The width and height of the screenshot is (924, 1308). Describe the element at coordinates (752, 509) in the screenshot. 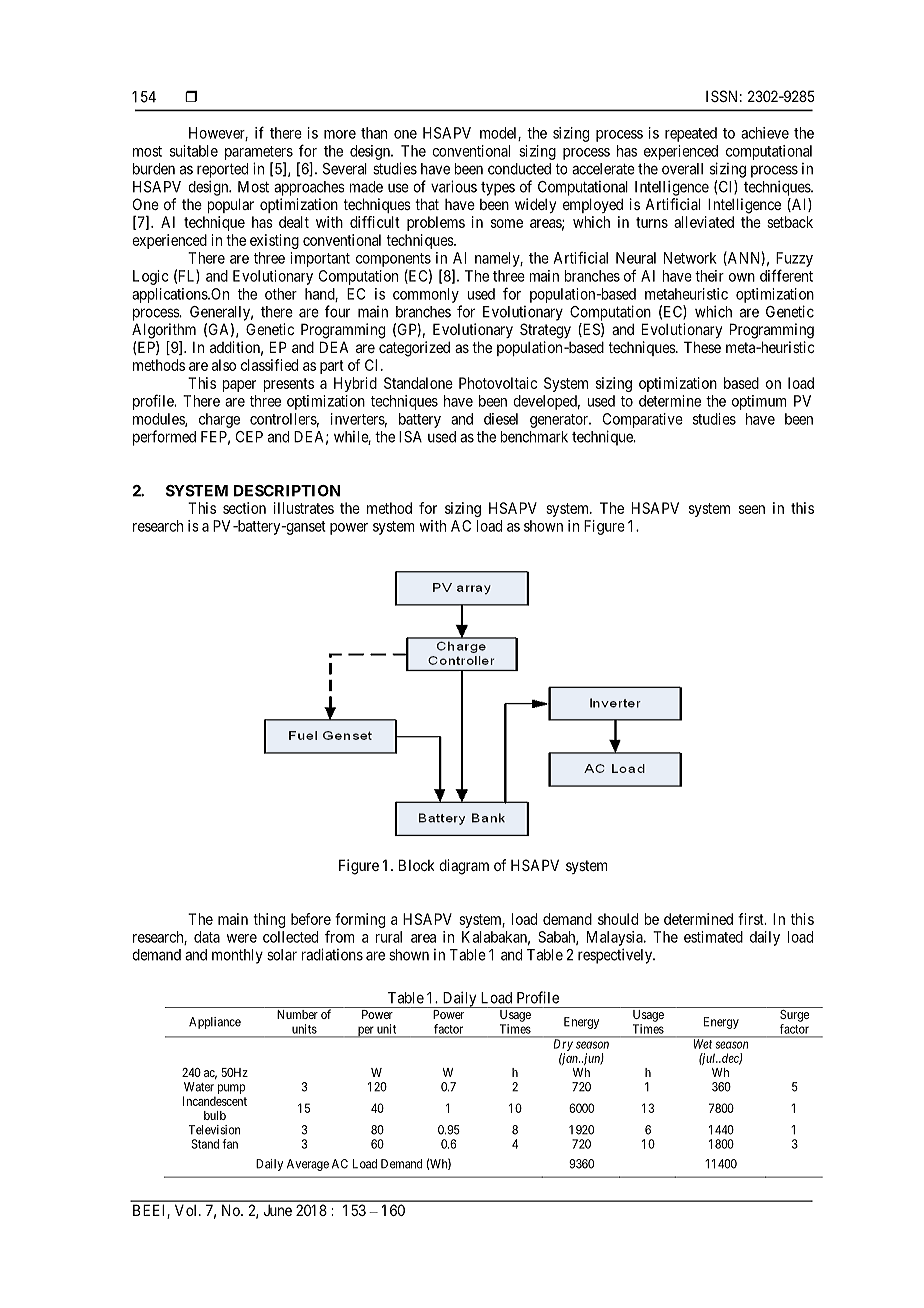

I see `seen` at that location.
